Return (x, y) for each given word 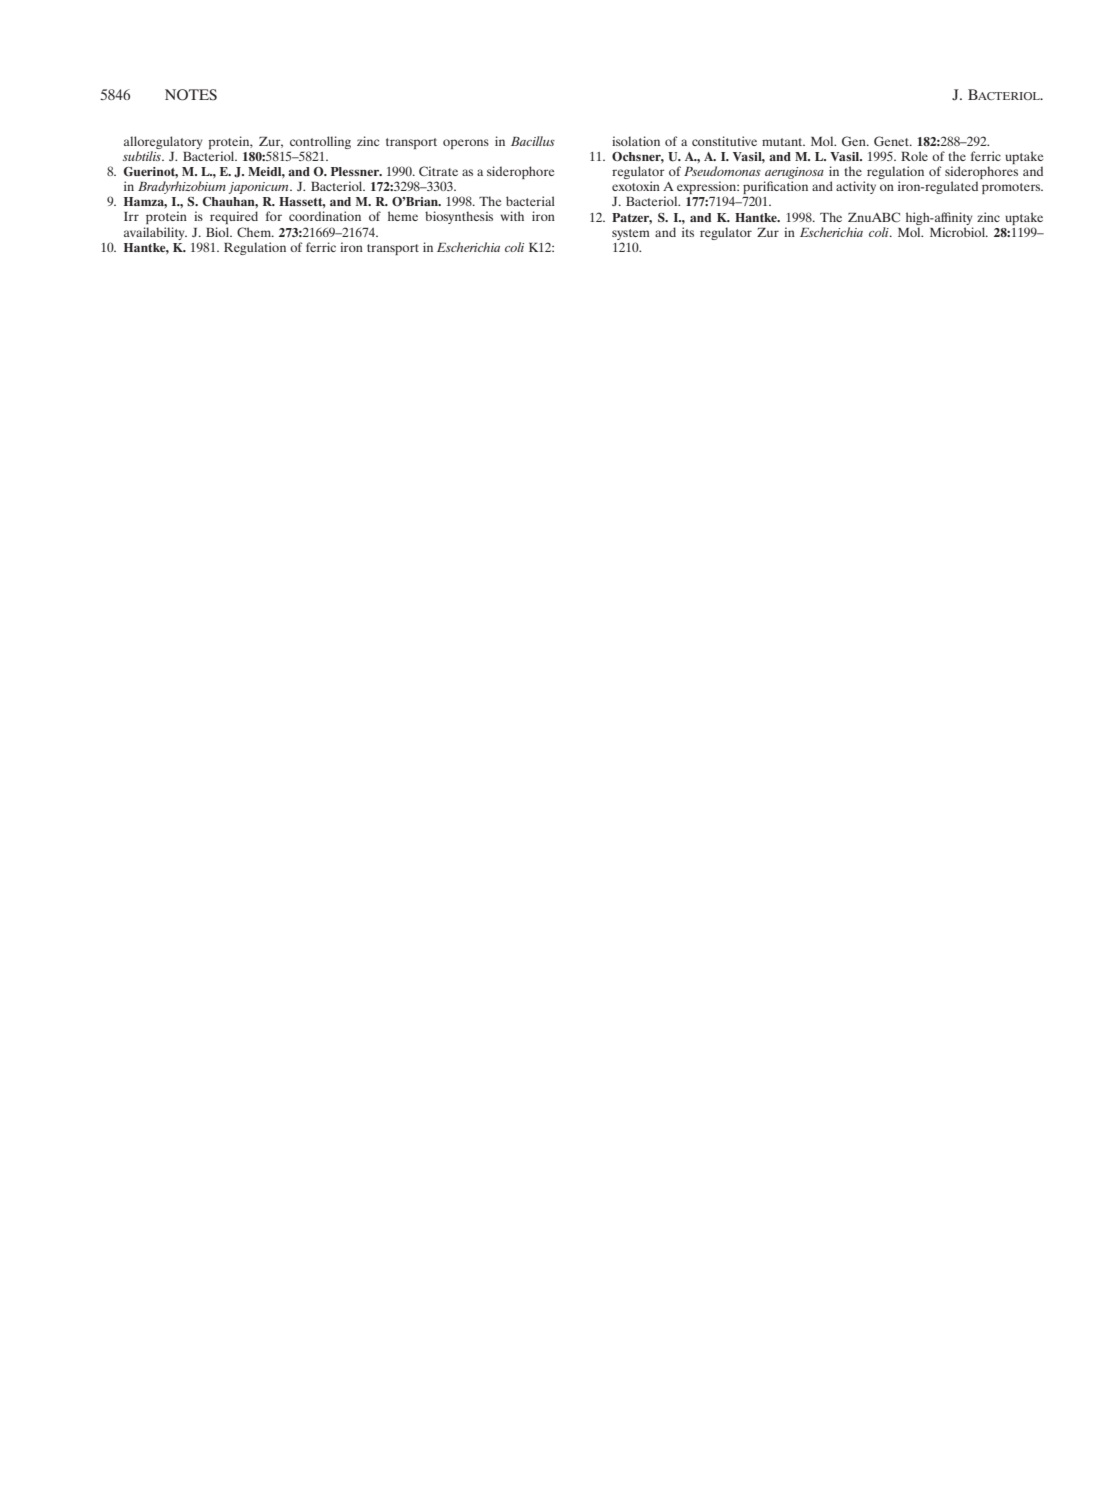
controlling (320, 142)
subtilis (143, 156)
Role (914, 156)
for (274, 216)
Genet (892, 141)
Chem (255, 232)
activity (856, 187)
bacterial (530, 201)
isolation (636, 141)
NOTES (191, 95)
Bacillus (533, 141)
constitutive (724, 141)
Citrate (438, 171)
